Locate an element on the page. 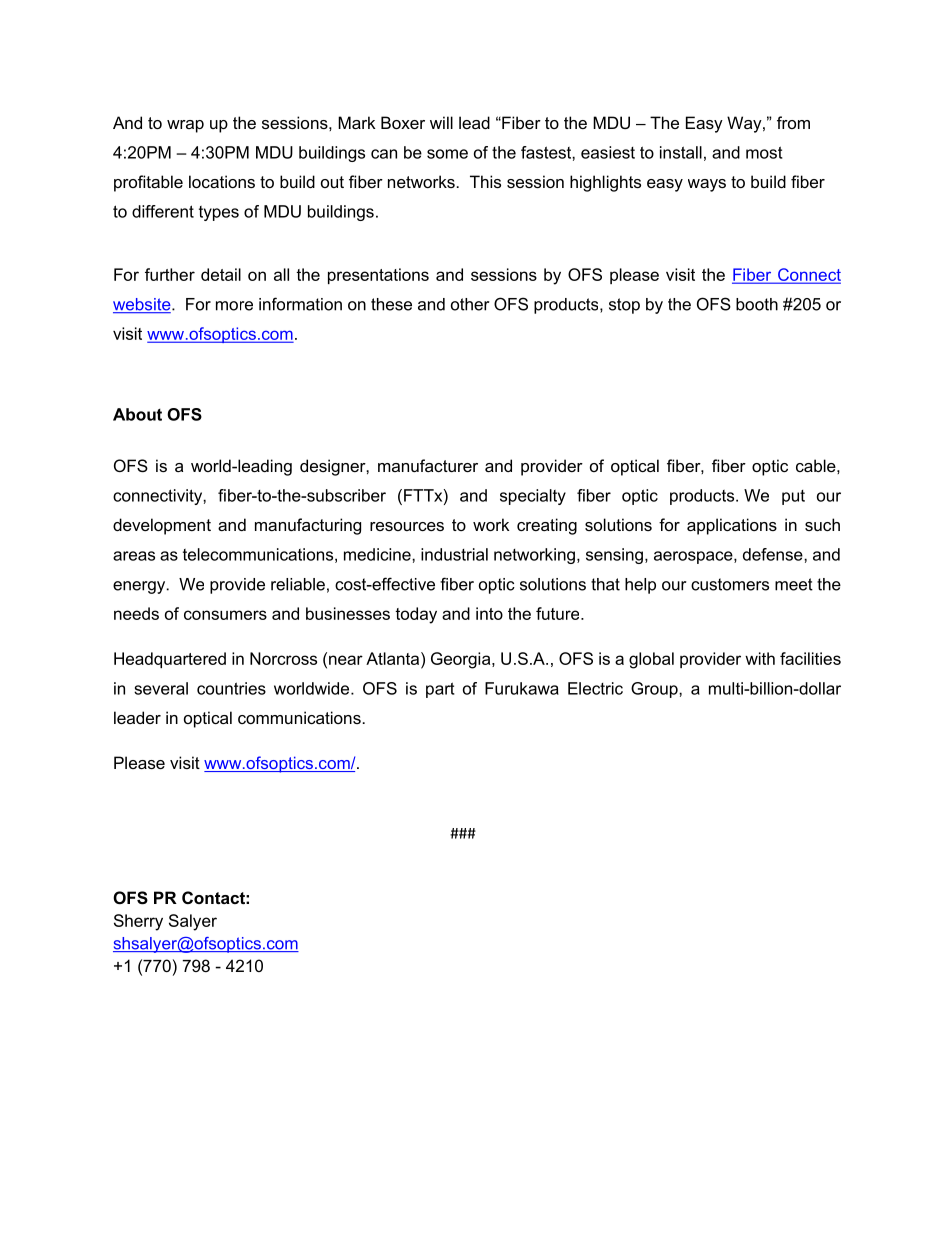 This document has height=1233, width=952. Headquartered is located at coordinates (170, 660).
